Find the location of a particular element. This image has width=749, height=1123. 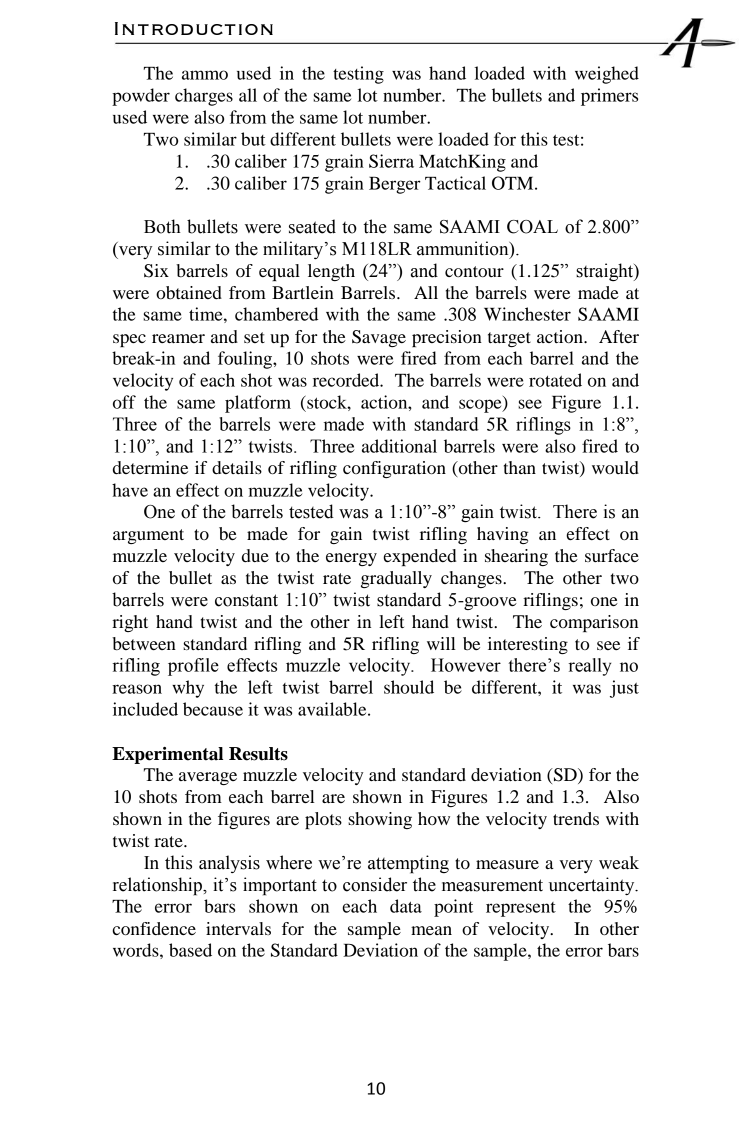

based is located at coordinates (190, 950).
